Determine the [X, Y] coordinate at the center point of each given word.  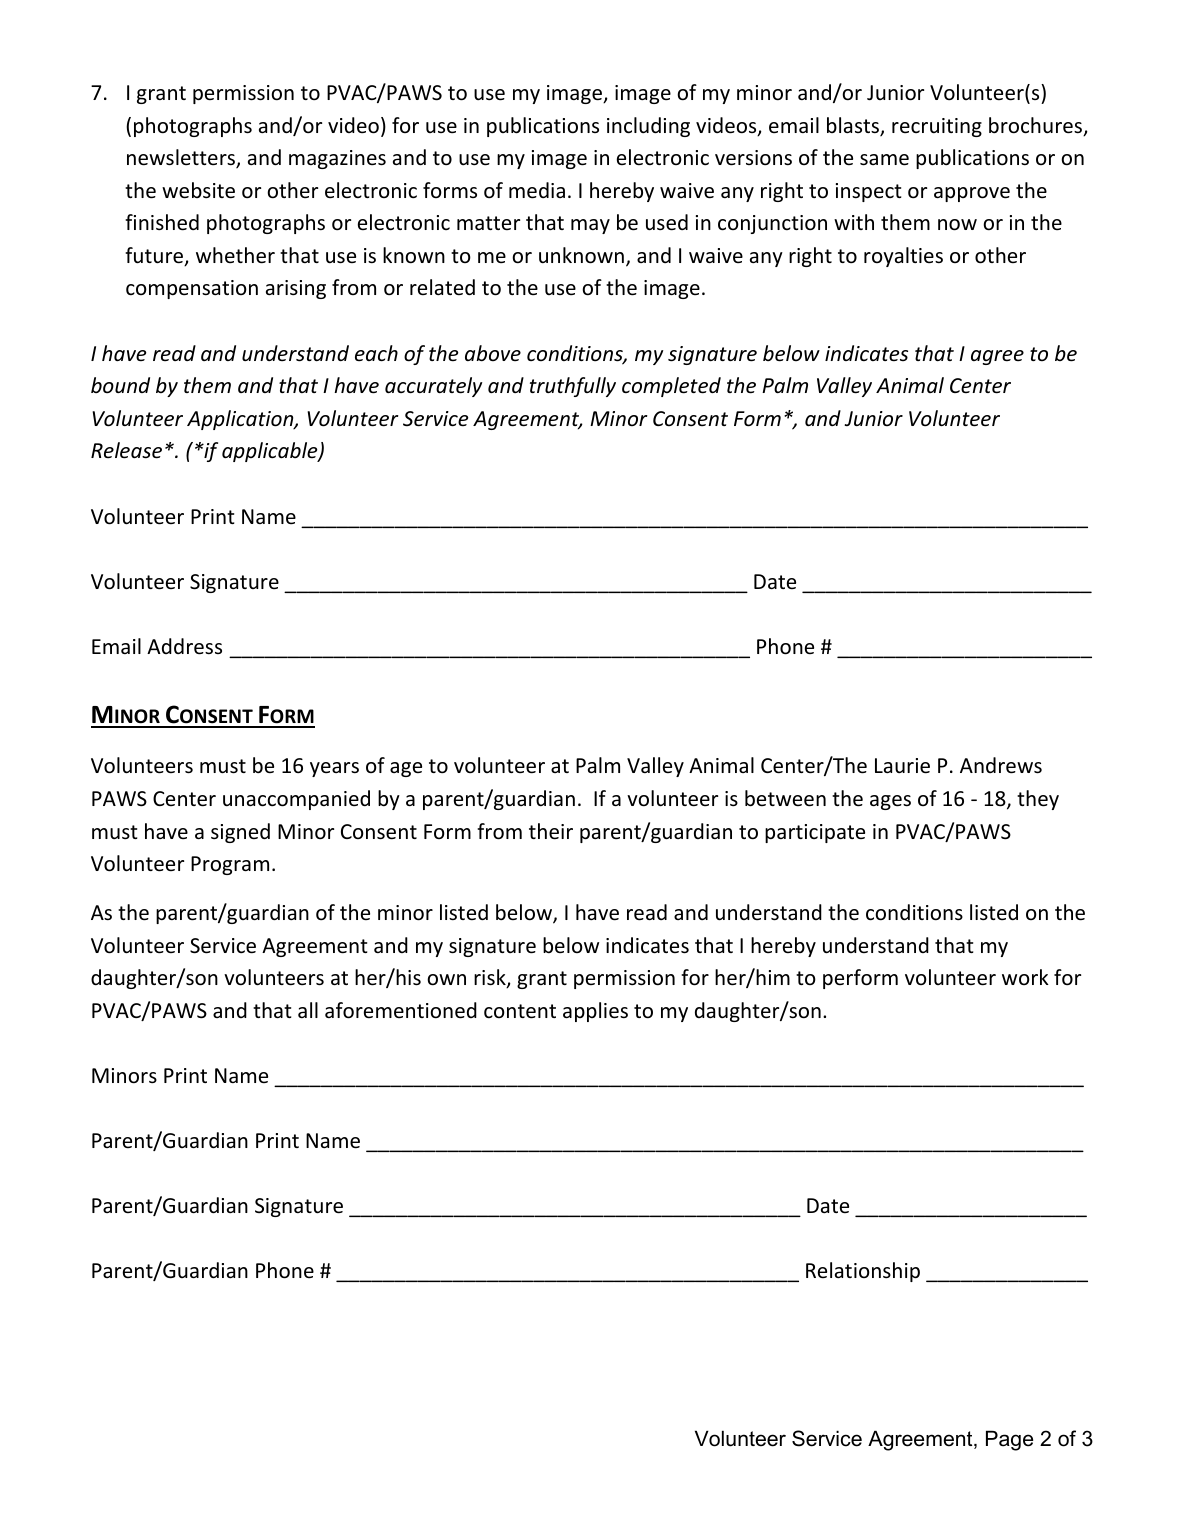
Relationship [863, 1272]
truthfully [573, 387]
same [884, 160]
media [537, 190]
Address [184, 646]
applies [595, 1012]
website [198, 190]
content [520, 1011]
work [1025, 977]
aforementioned [401, 1010]
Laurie [902, 766]
